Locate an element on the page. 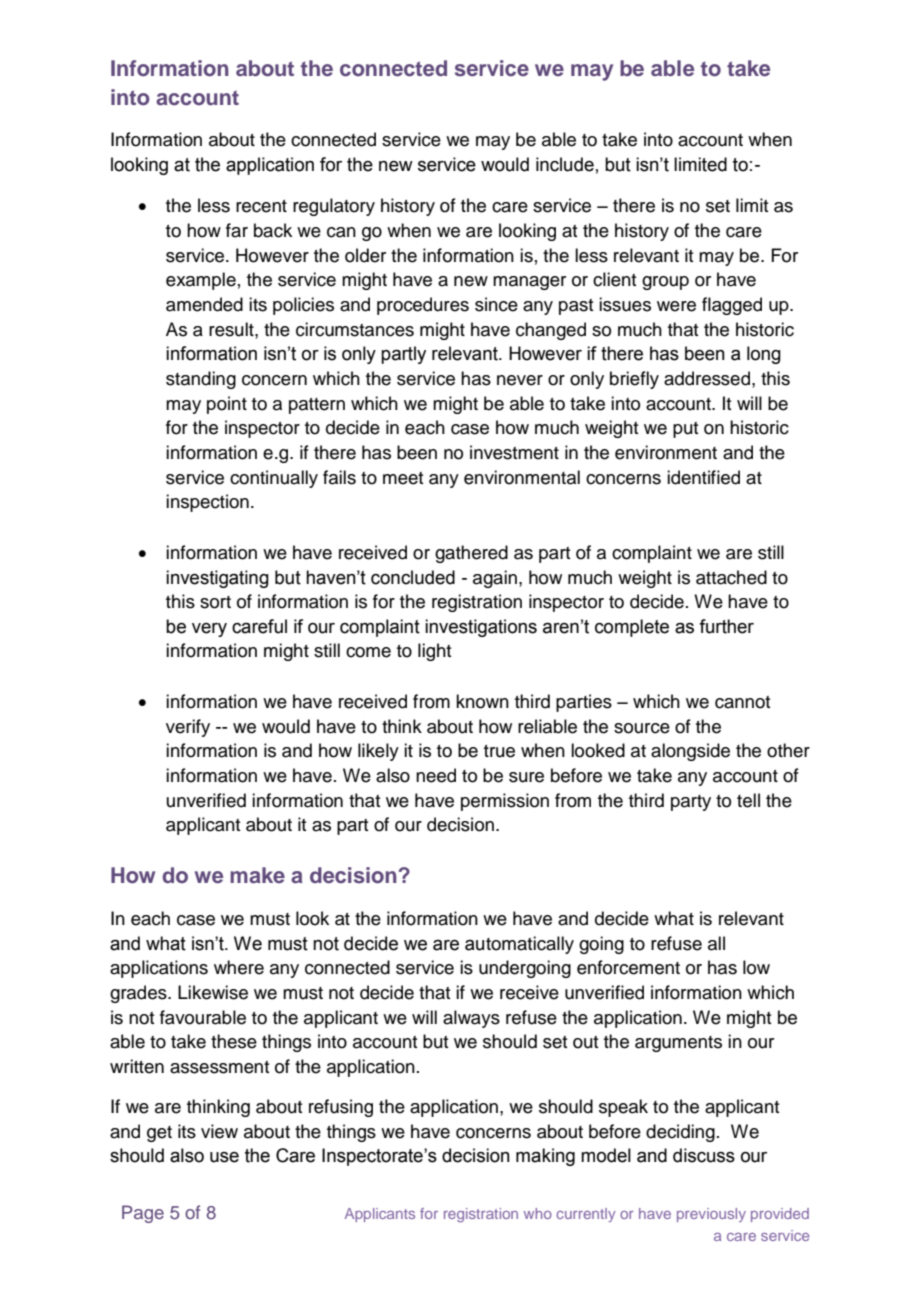 The width and height of the image is (924, 1308). discuss is located at coordinates (704, 1155).
